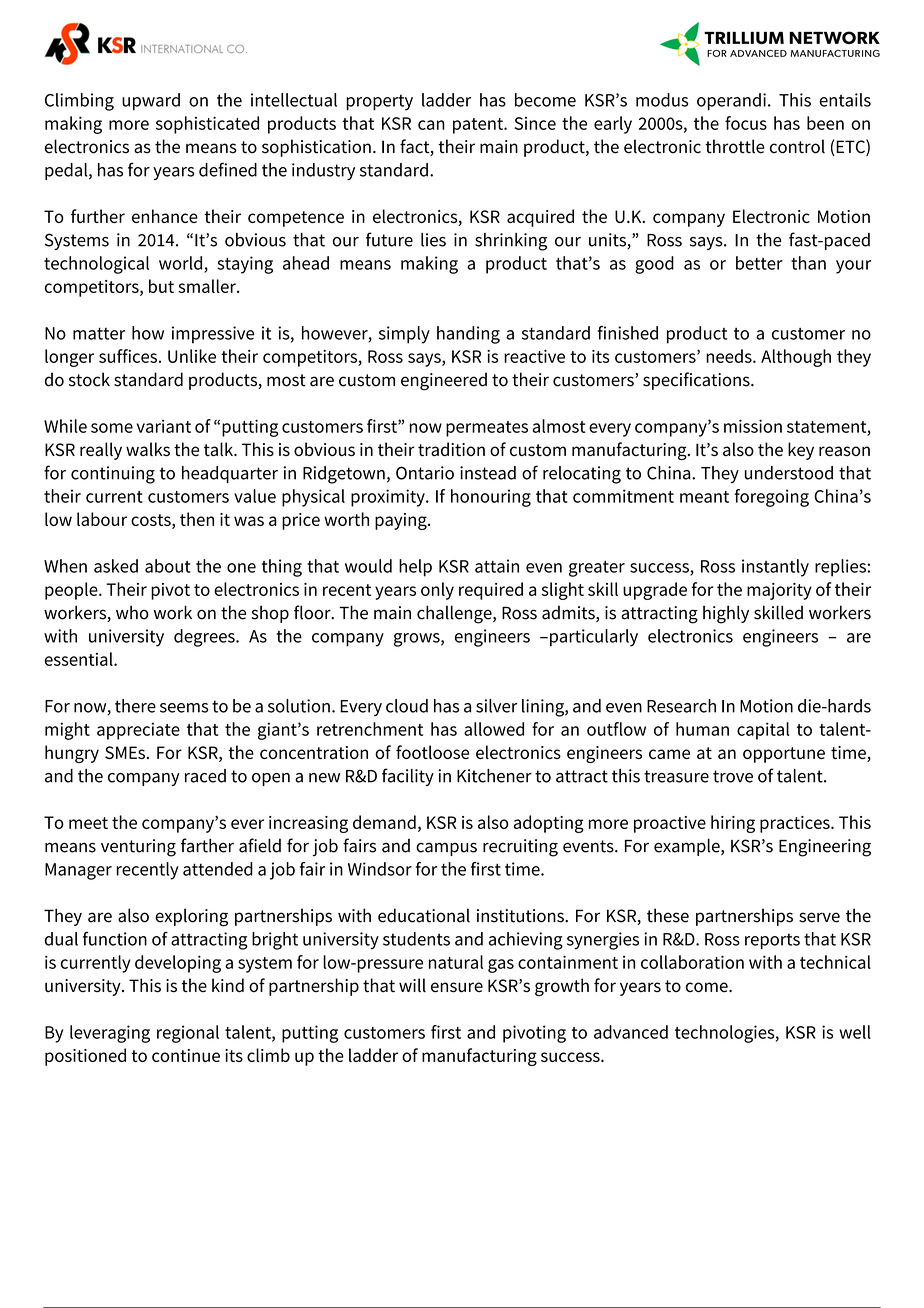 The height and width of the image is (1308, 924). Describe the element at coordinates (457, 987) in the image. I see `ensure` at that location.
